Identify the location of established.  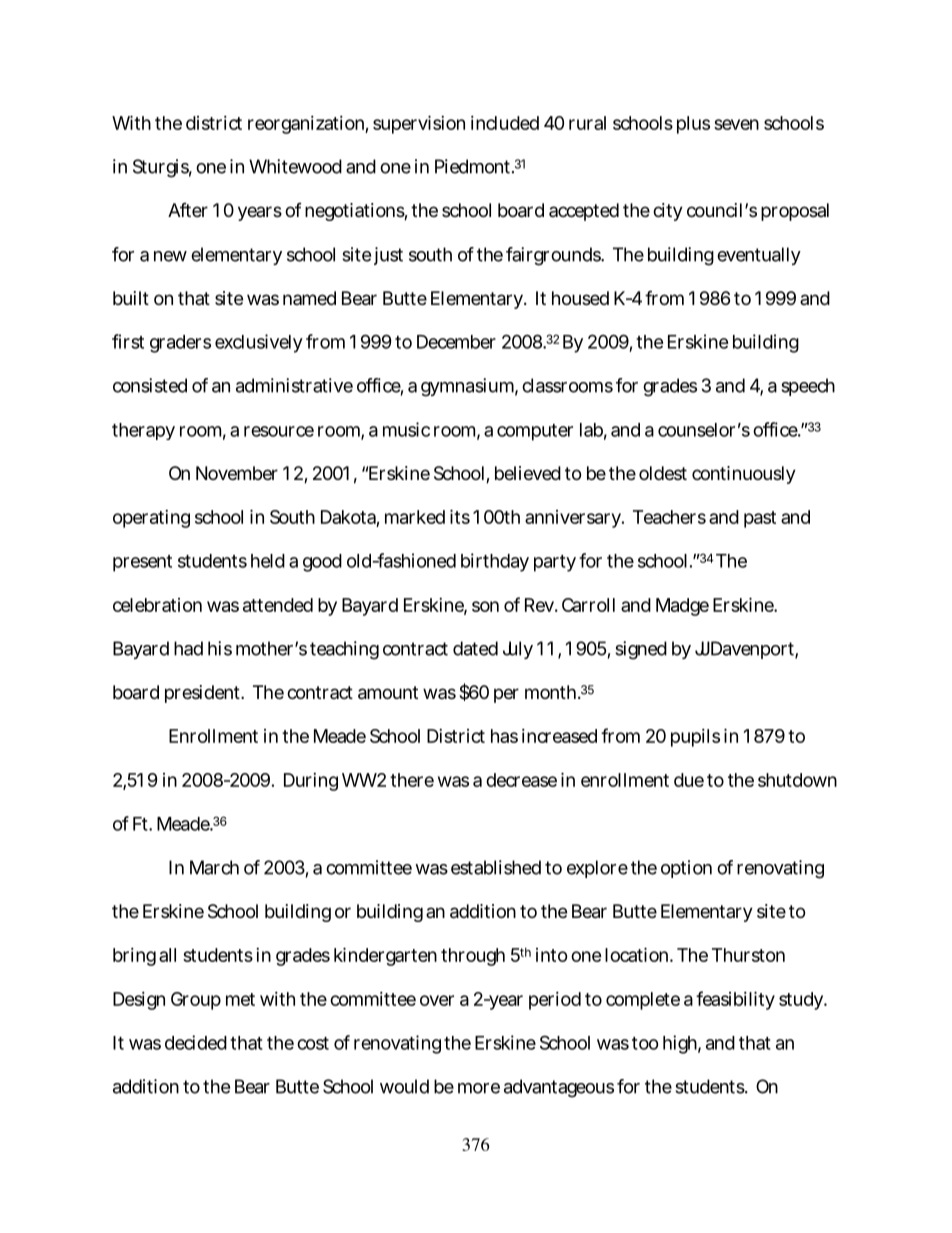
(496, 867).
